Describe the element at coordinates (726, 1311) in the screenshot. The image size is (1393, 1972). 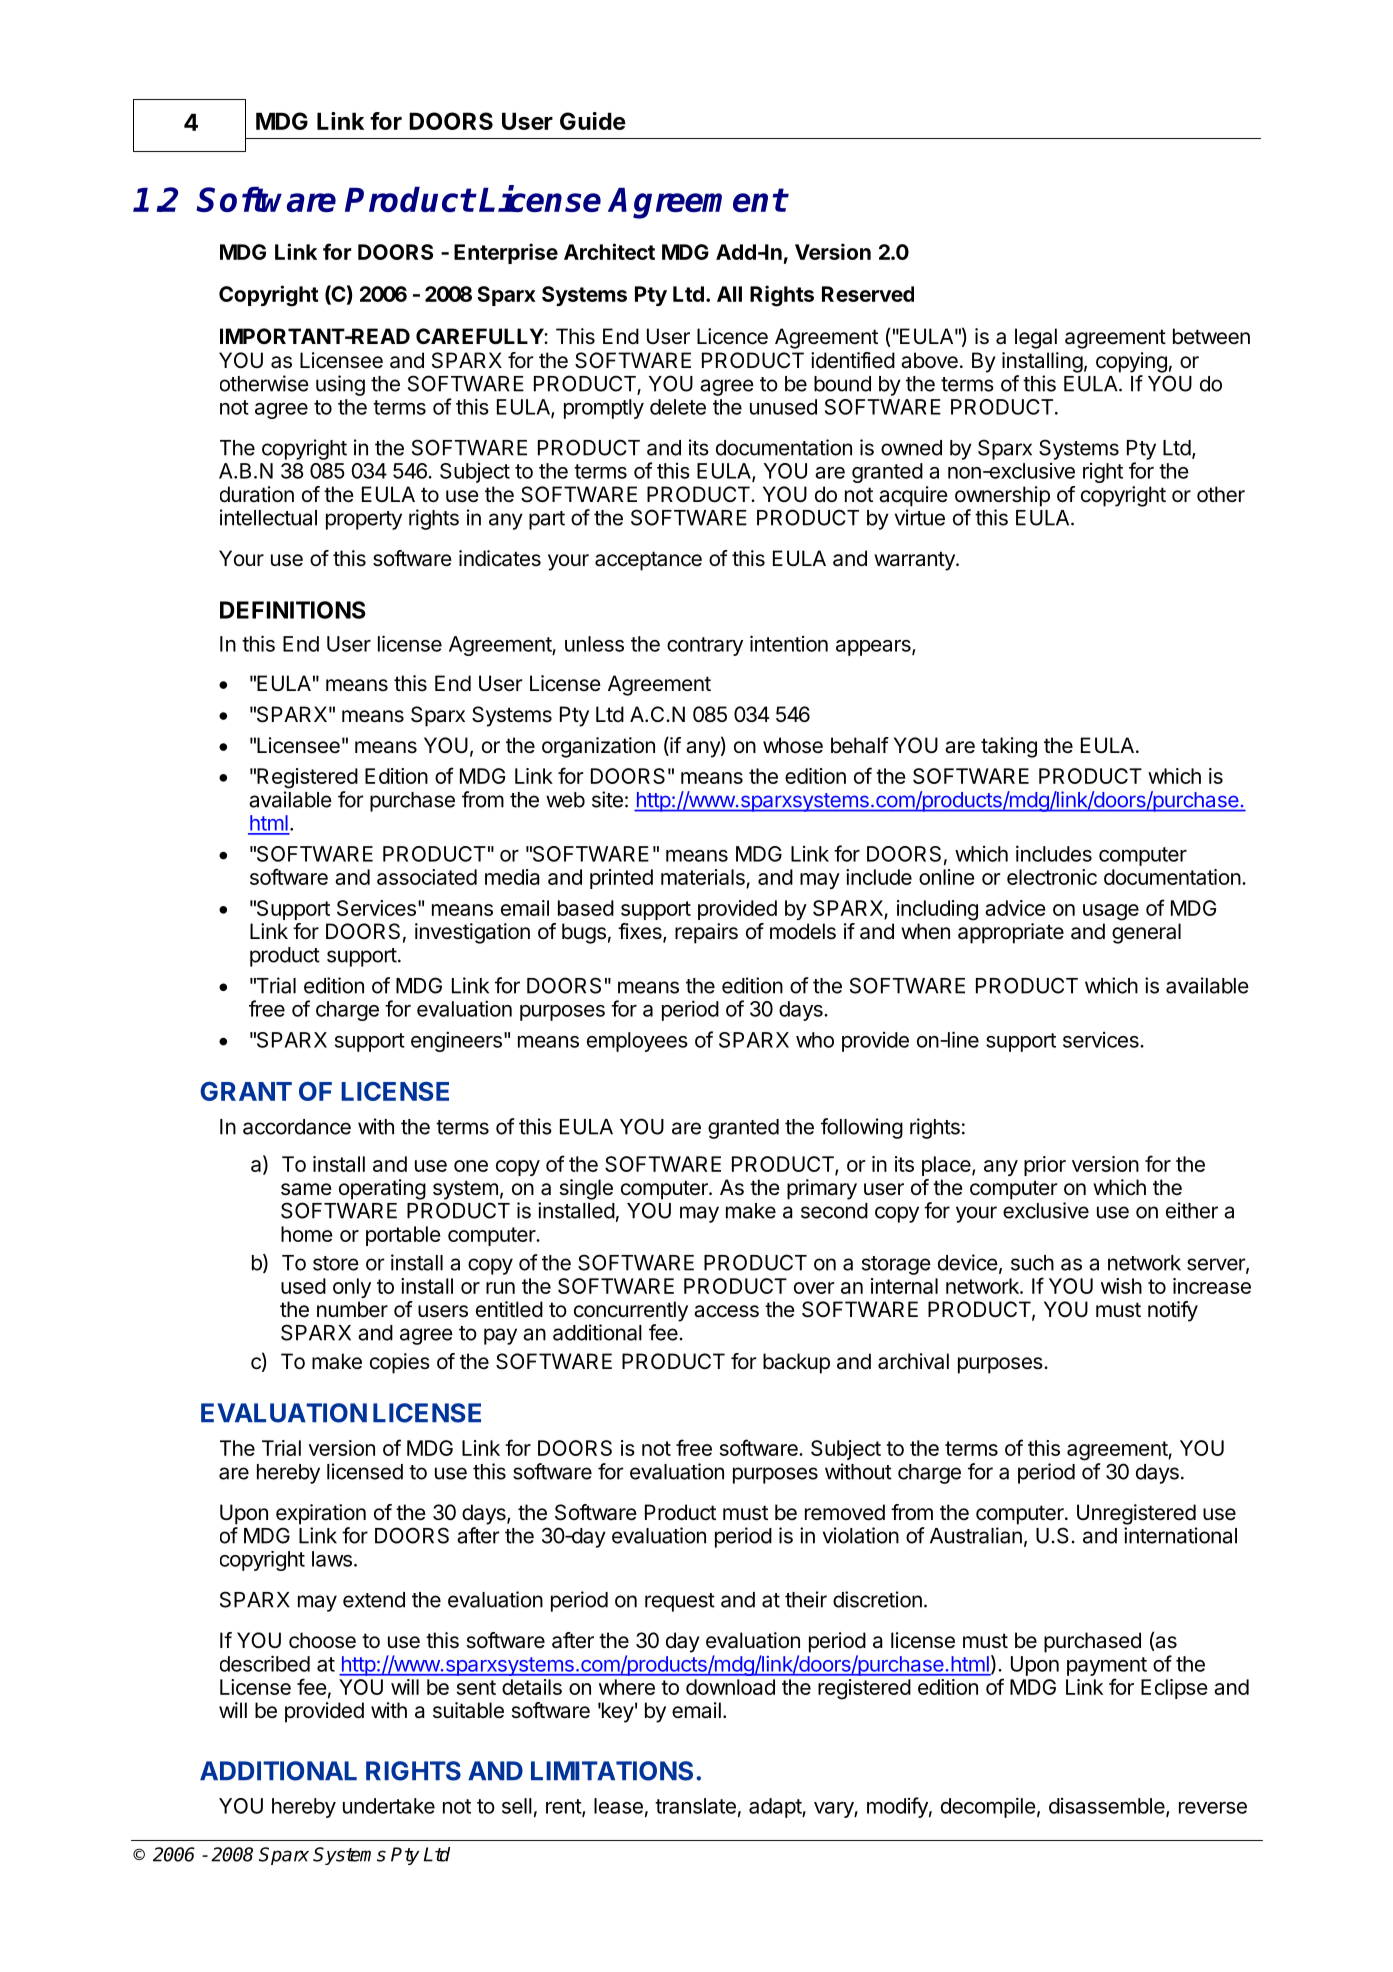
I see `access` at that location.
